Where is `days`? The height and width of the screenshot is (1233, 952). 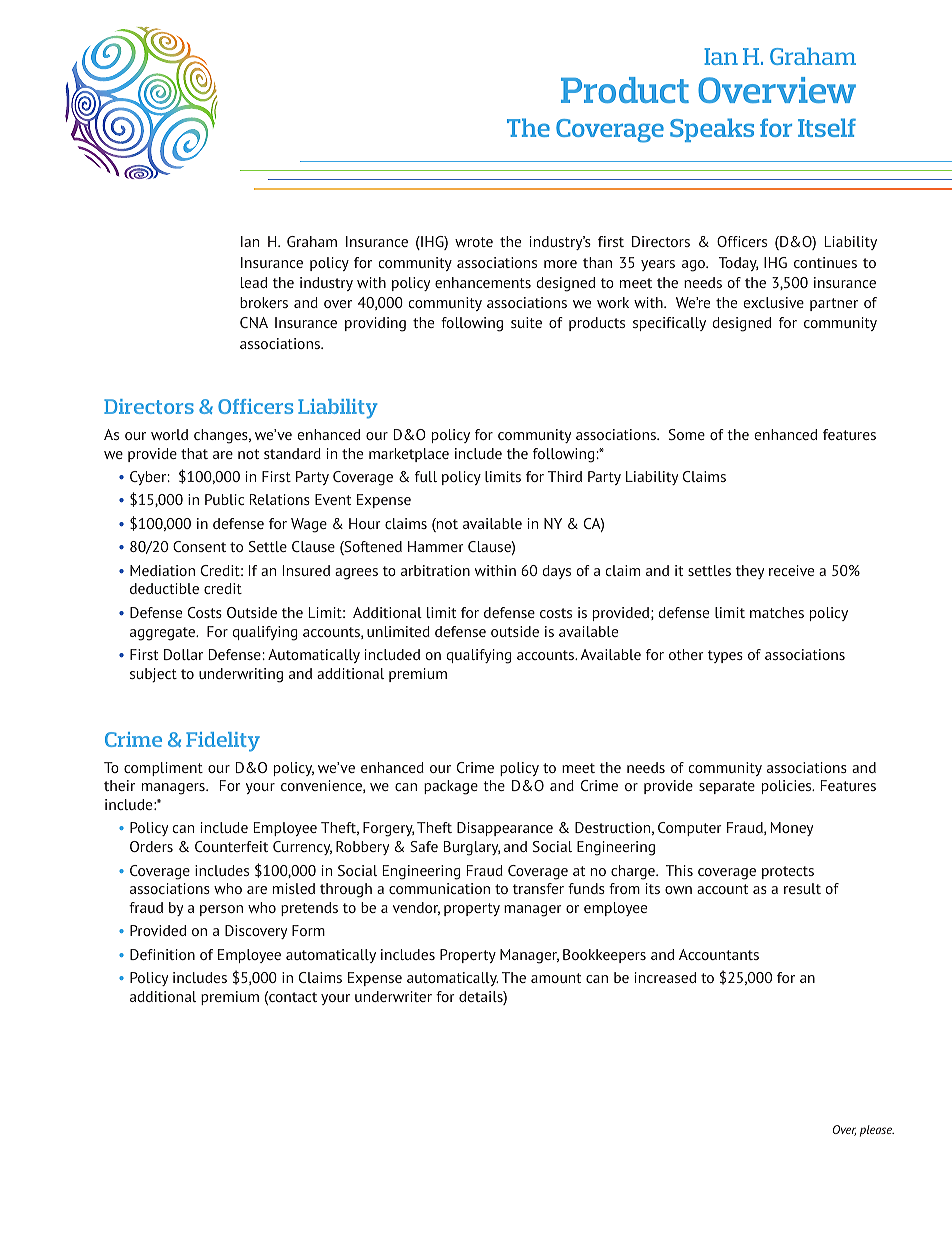 days is located at coordinates (557, 572).
